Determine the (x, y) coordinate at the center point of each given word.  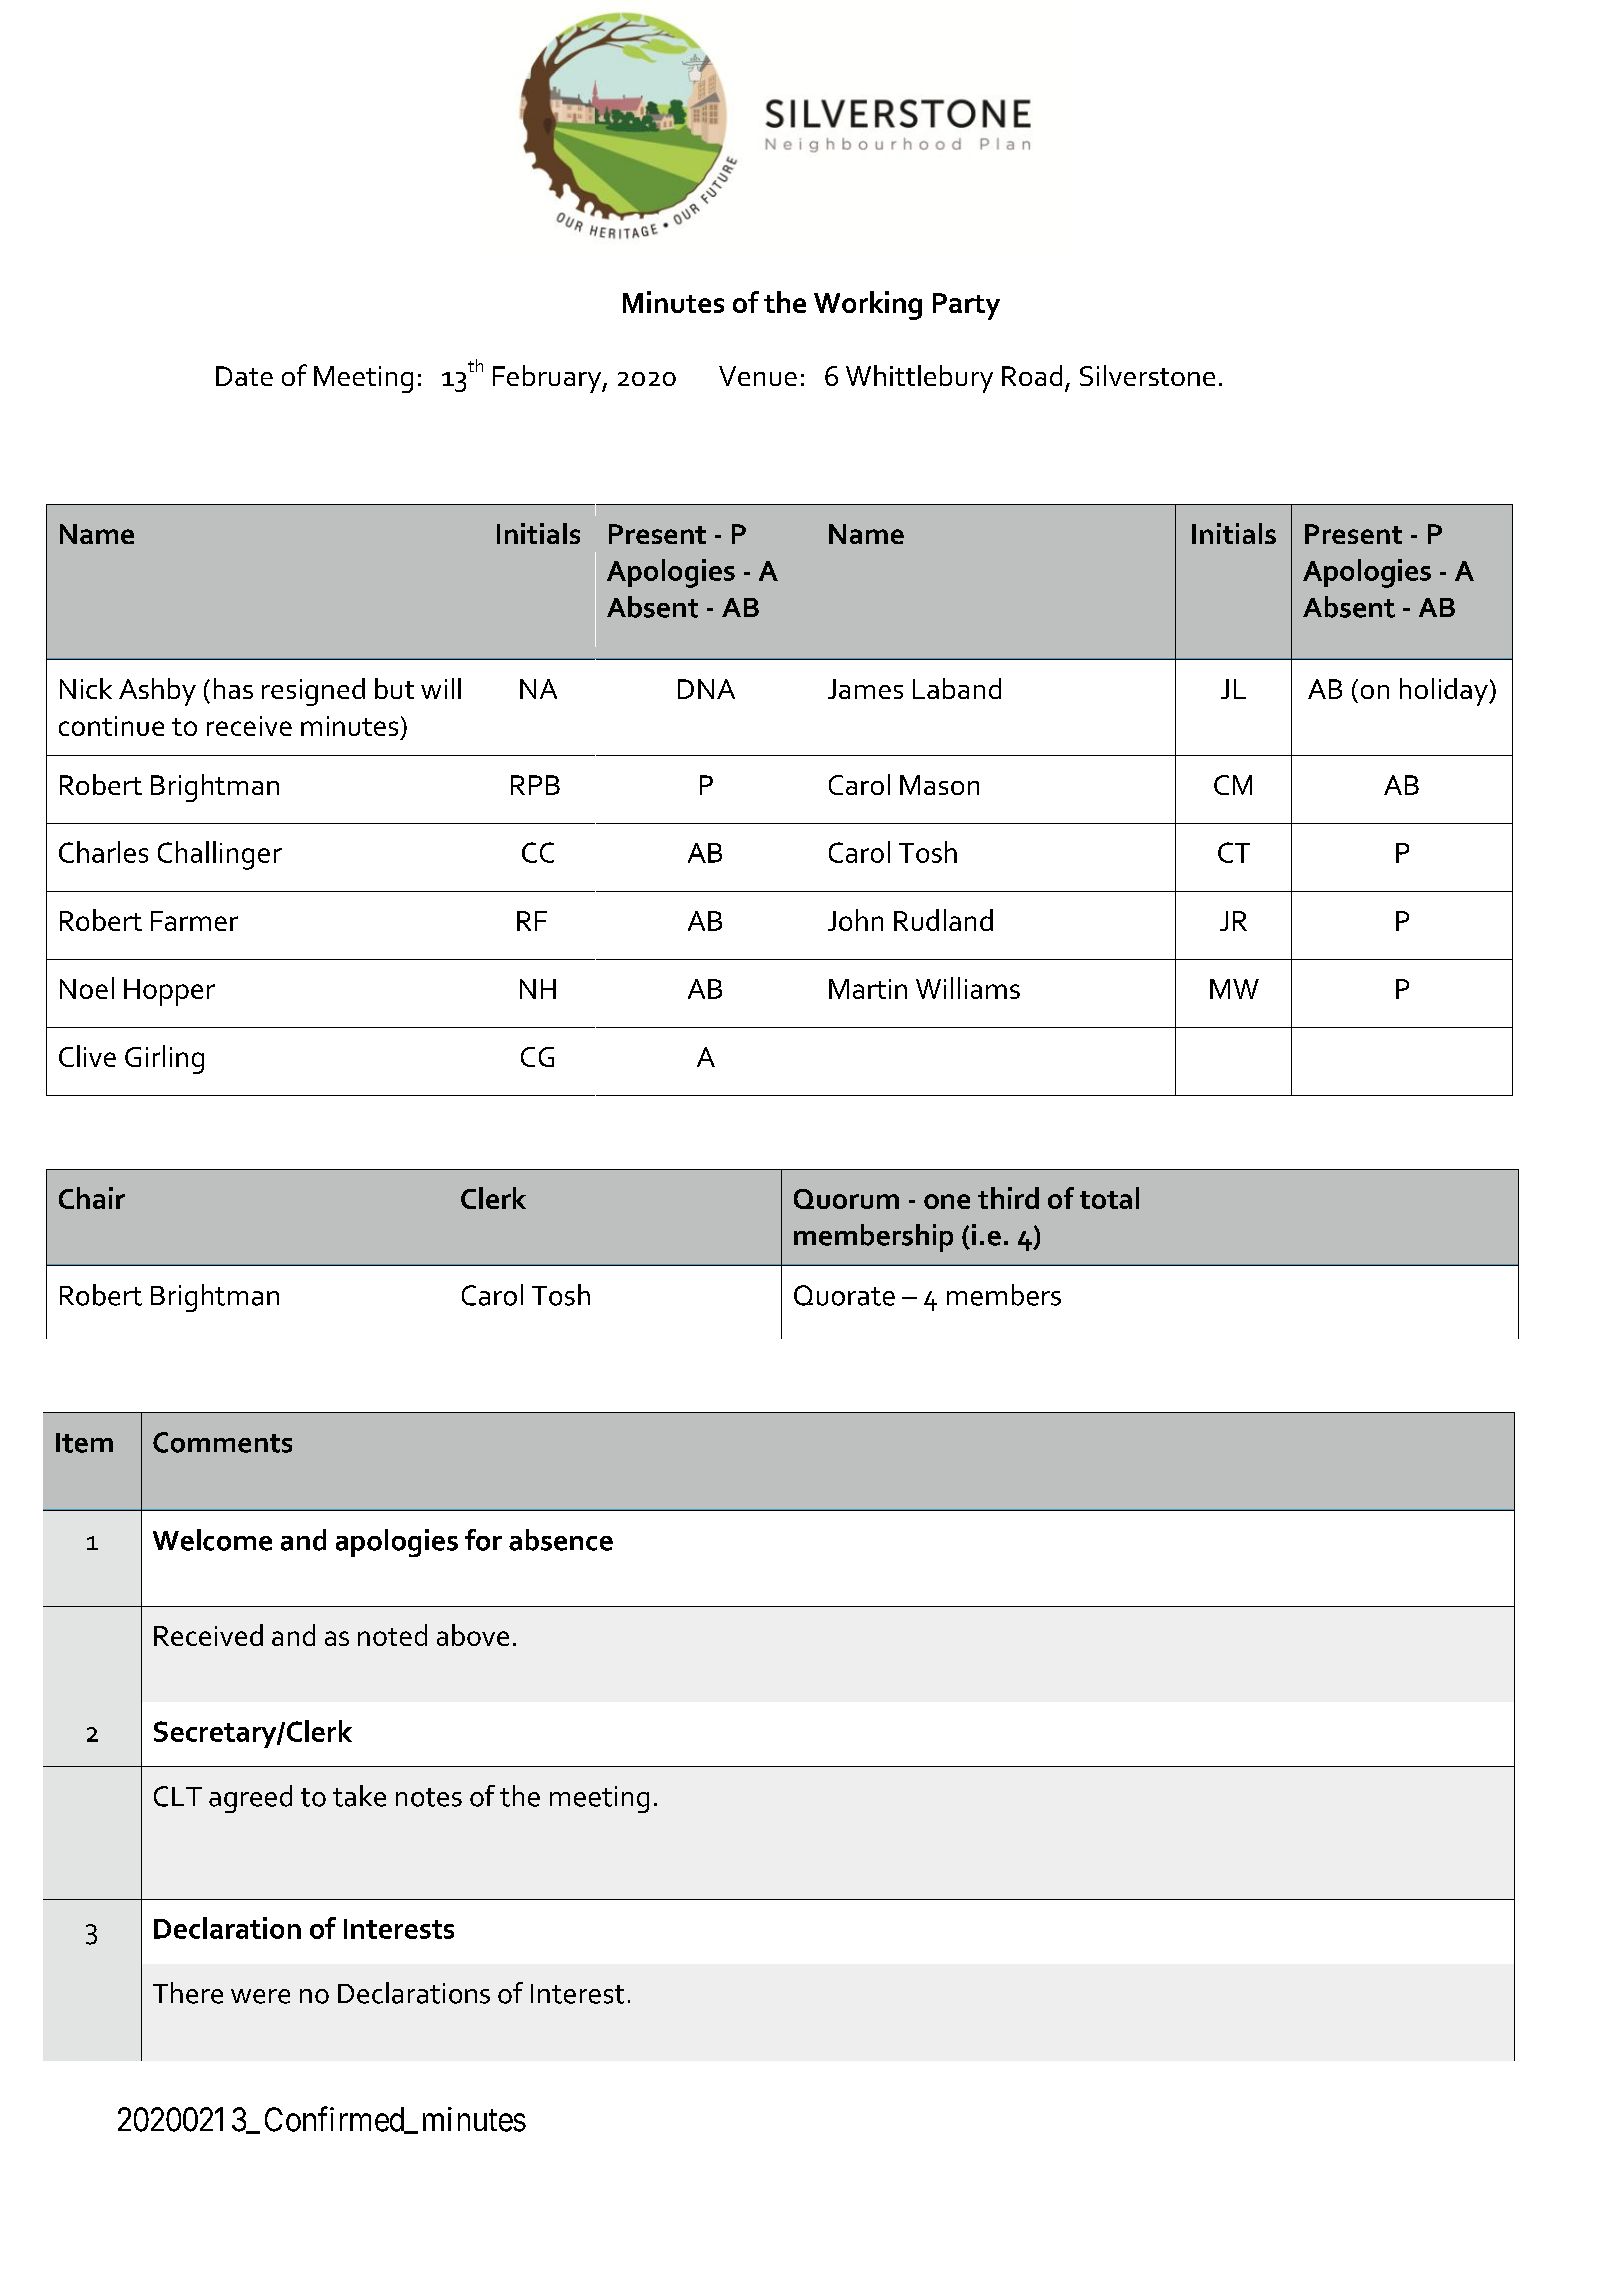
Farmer (194, 921)
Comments (222, 1442)
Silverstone (1147, 375)
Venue (758, 376)
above (473, 1635)
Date (244, 376)
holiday (1445, 692)
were (260, 1996)
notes (429, 1797)
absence (561, 1540)
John (855, 920)
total (1109, 1198)
